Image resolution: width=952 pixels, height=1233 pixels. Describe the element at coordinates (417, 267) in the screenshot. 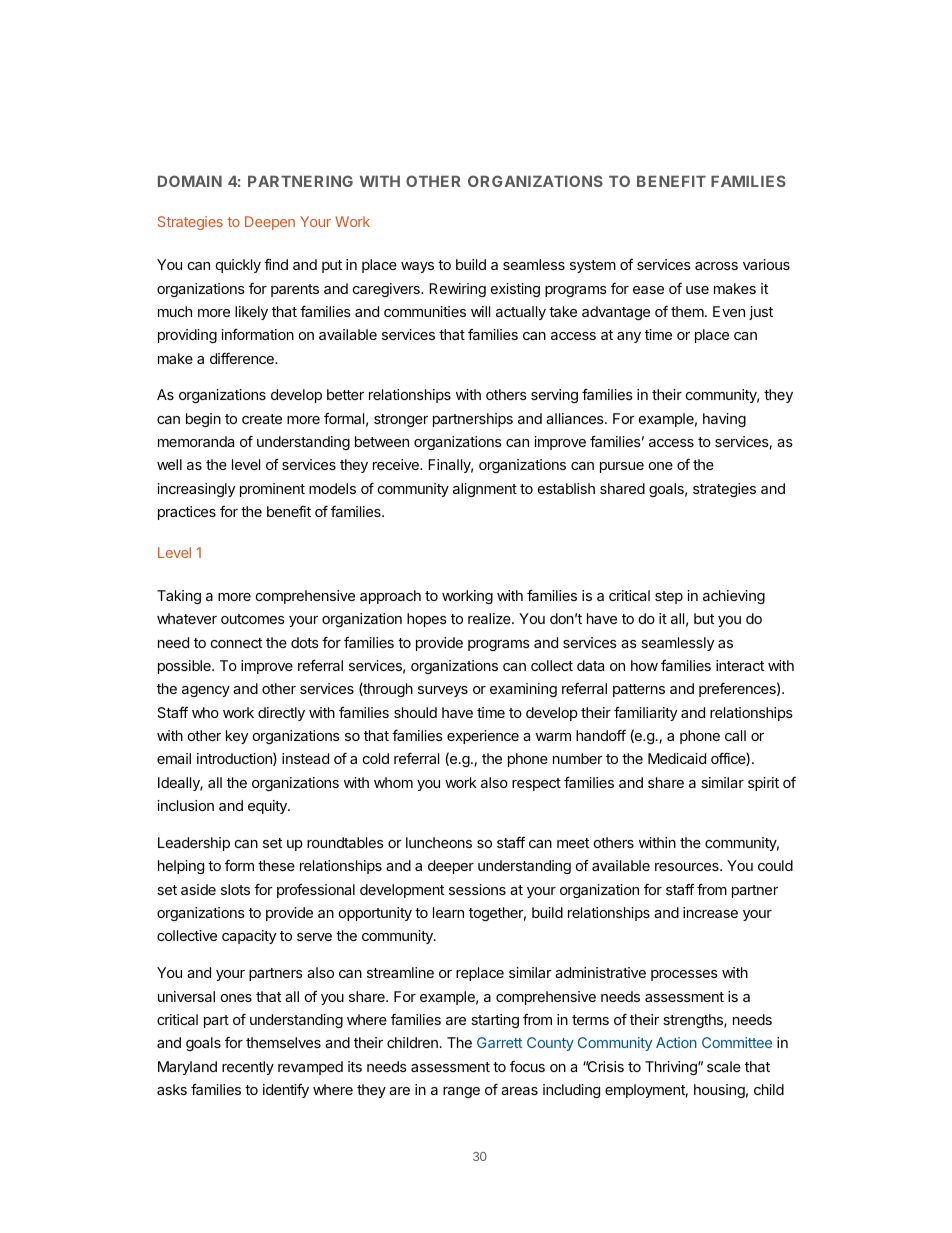

I see `ways` at that location.
